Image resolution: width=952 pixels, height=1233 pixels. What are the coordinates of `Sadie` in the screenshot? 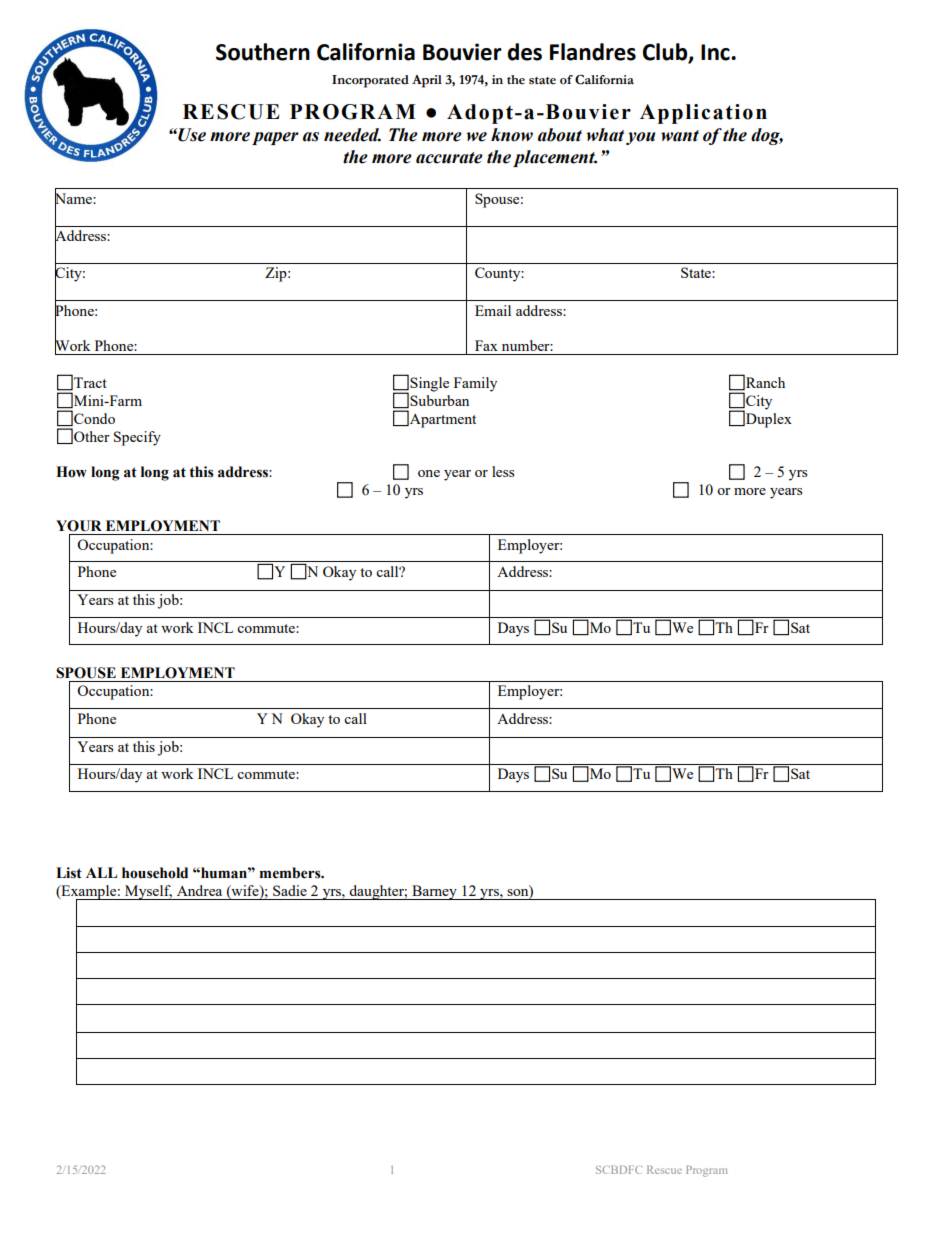 It's located at (290, 890).
